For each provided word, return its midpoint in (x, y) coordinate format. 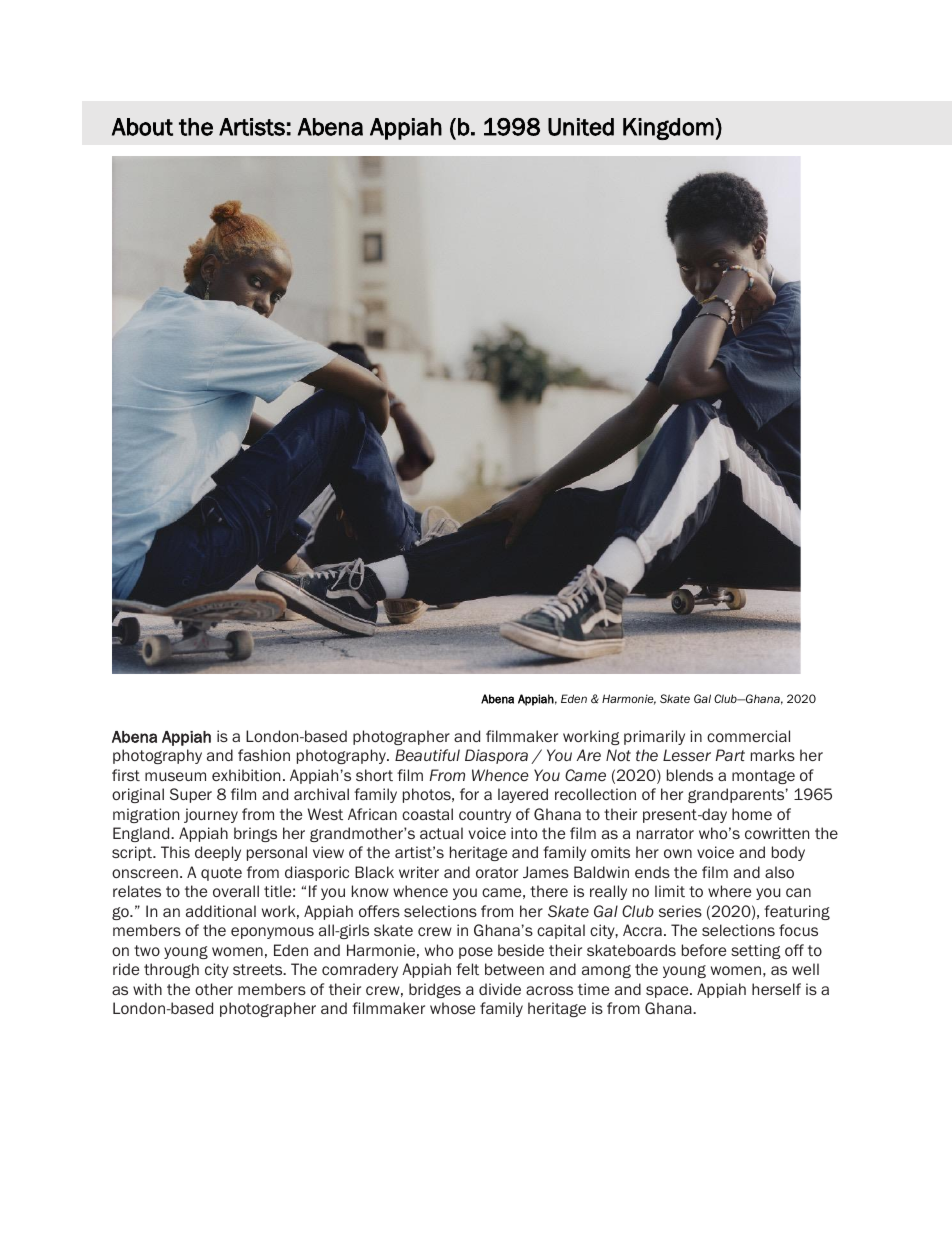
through (171, 970)
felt (467, 969)
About (142, 127)
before (704, 950)
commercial (748, 736)
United (581, 127)
